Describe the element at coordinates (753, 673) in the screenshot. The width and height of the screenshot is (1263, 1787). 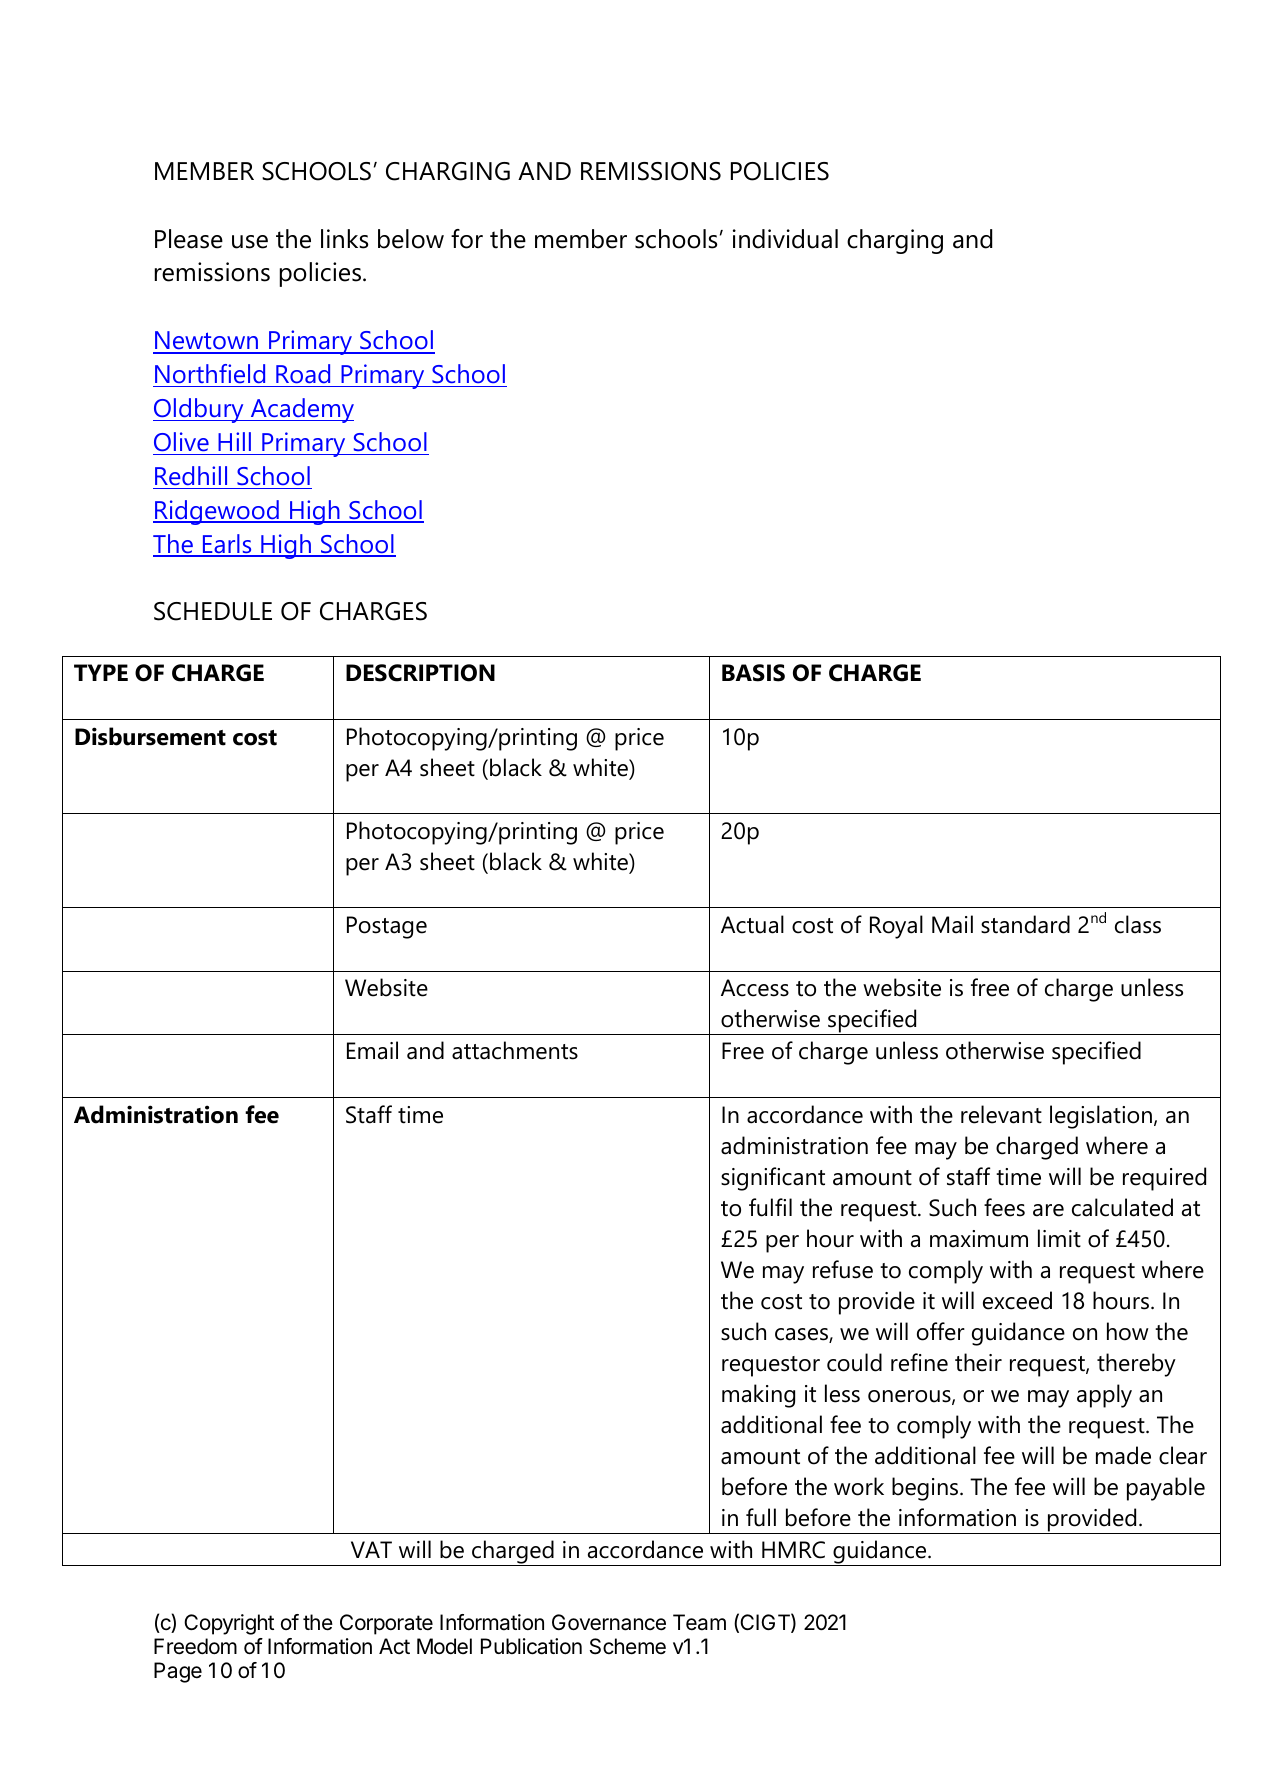
I see `BASIS` at that location.
